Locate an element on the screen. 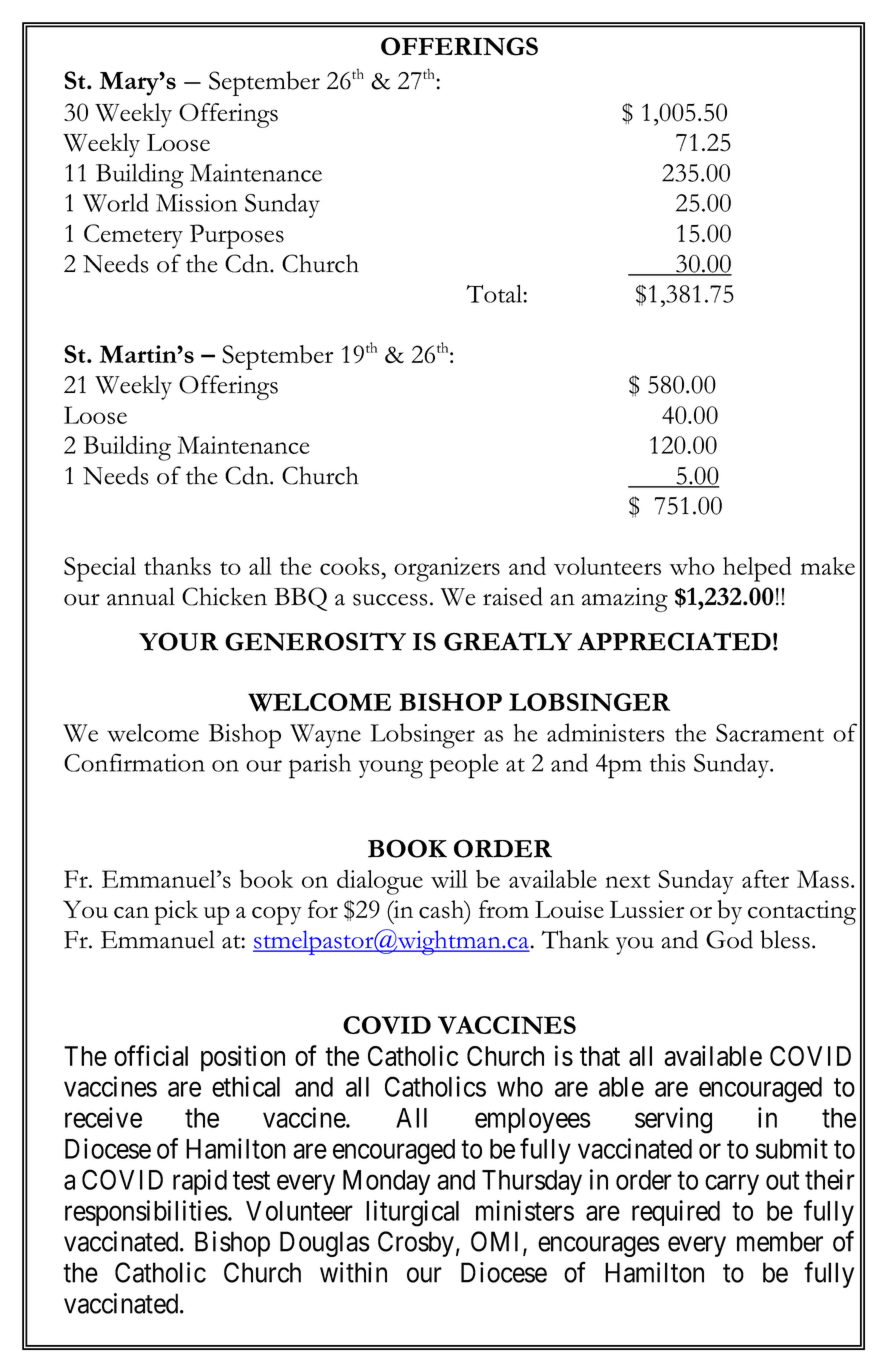 The height and width of the screenshot is (1372, 887). serving is located at coordinates (673, 1120).
